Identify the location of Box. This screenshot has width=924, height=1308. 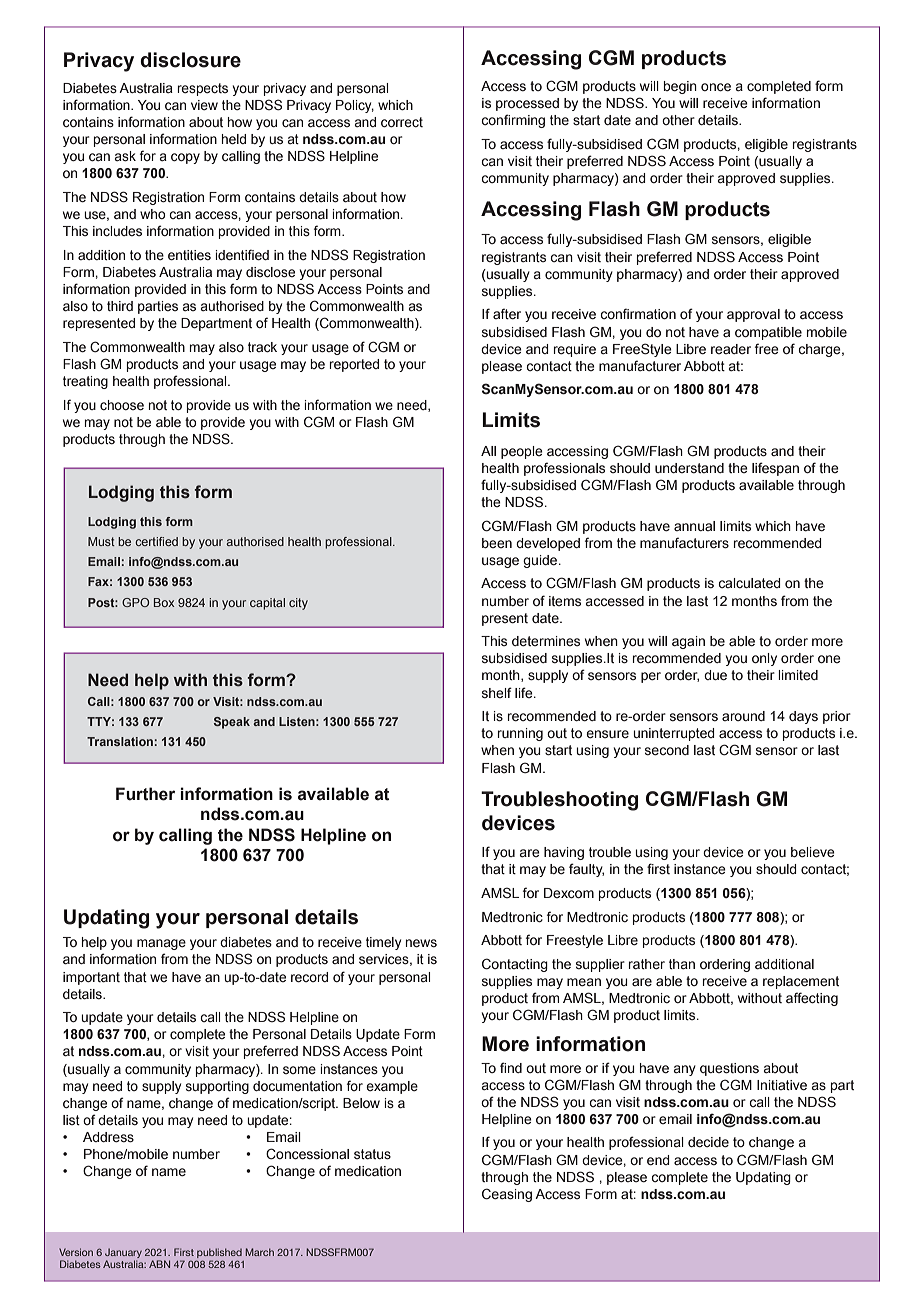
(164, 602).
